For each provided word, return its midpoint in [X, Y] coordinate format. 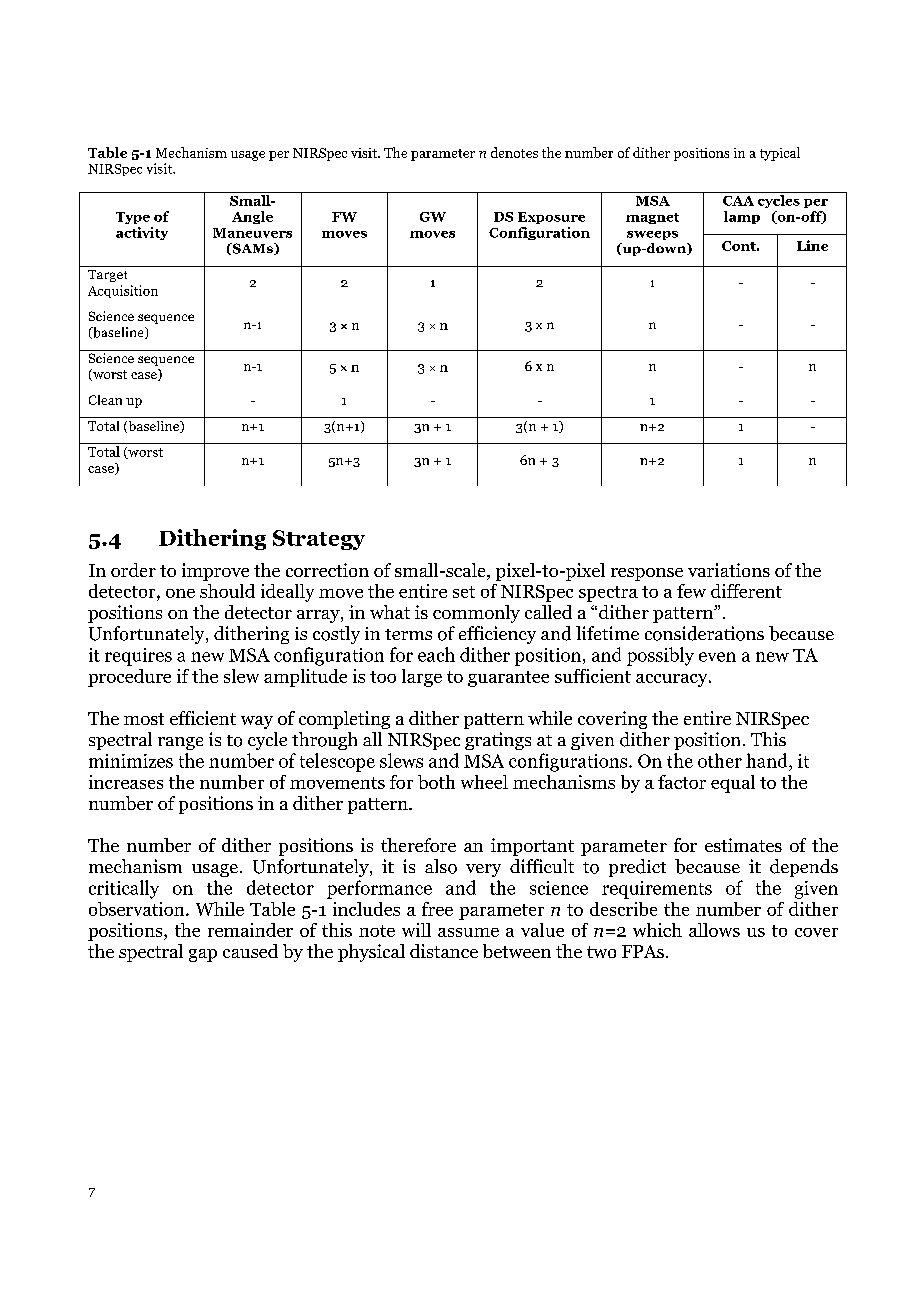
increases [126, 782]
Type [133, 218]
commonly [476, 614]
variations [729, 570]
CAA [738, 201]
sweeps [652, 235]
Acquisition [123, 291]
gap [203, 955]
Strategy [319, 540]
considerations [704, 633]
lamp [742, 217]
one [180, 593]
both [436, 782]
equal [733, 784]
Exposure [551, 218]
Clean [105, 400]
